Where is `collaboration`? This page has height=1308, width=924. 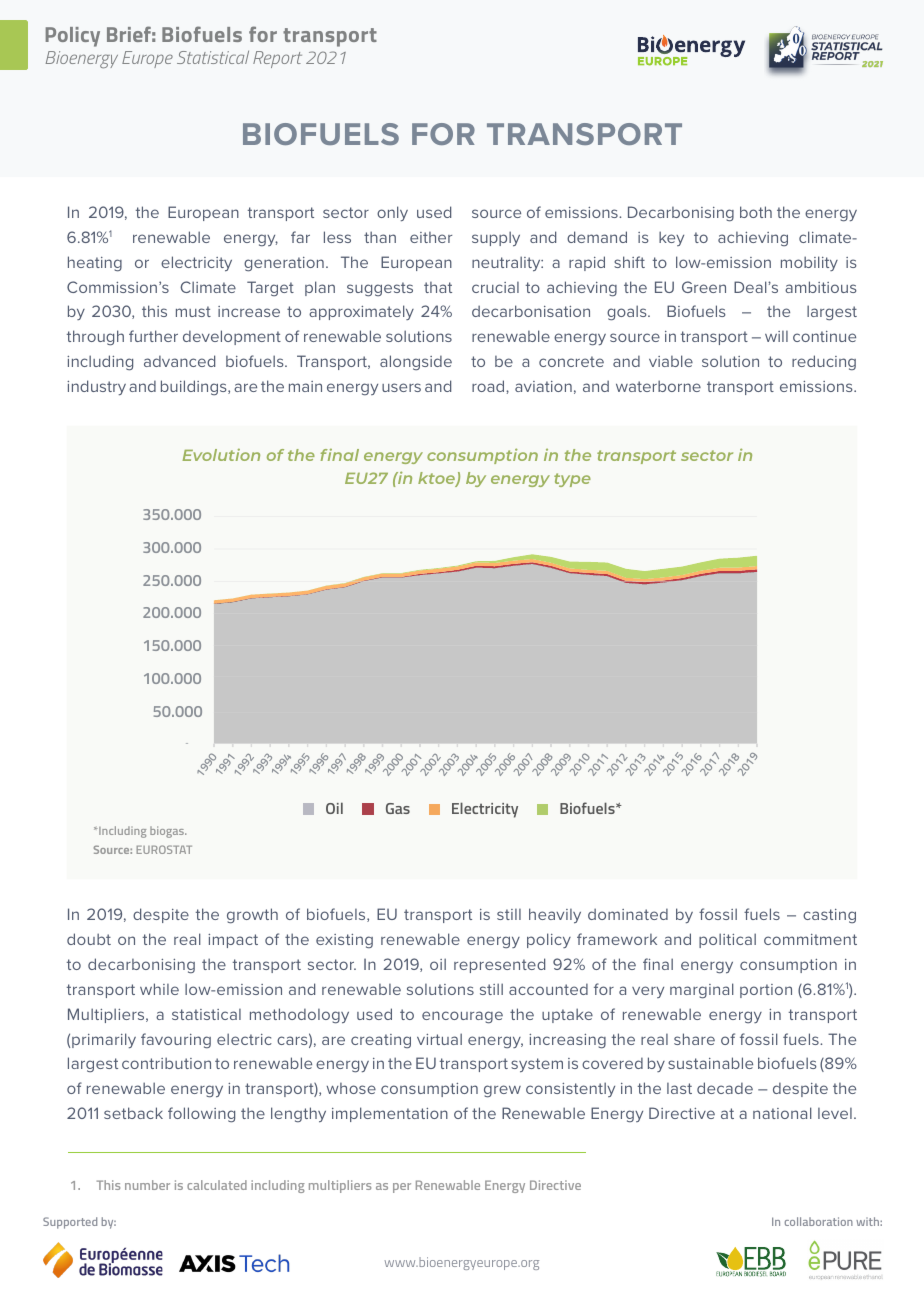
collaboration is located at coordinates (819, 1221).
